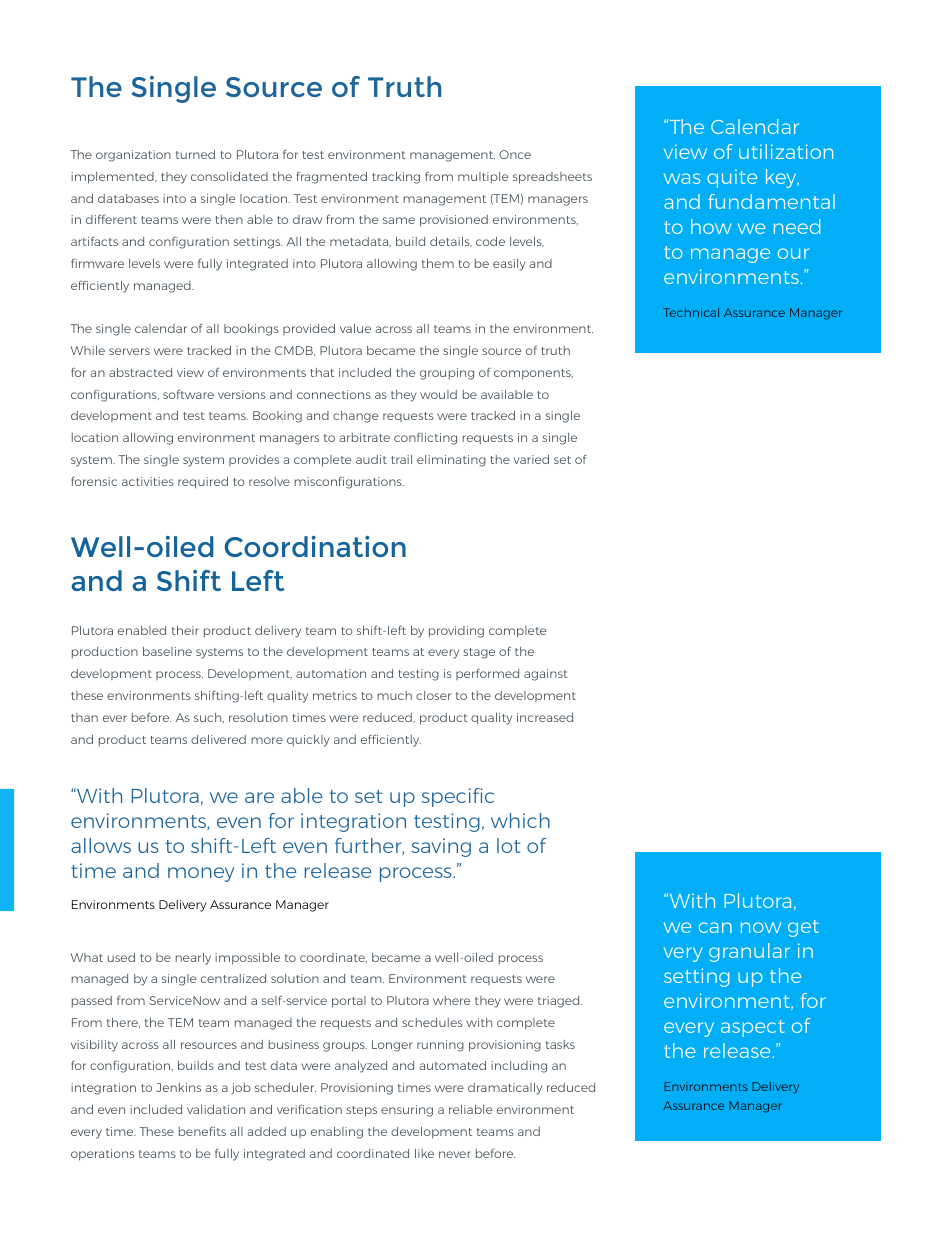  Describe the element at coordinates (483, 177) in the screenshot. I see `multiple` at that location.
